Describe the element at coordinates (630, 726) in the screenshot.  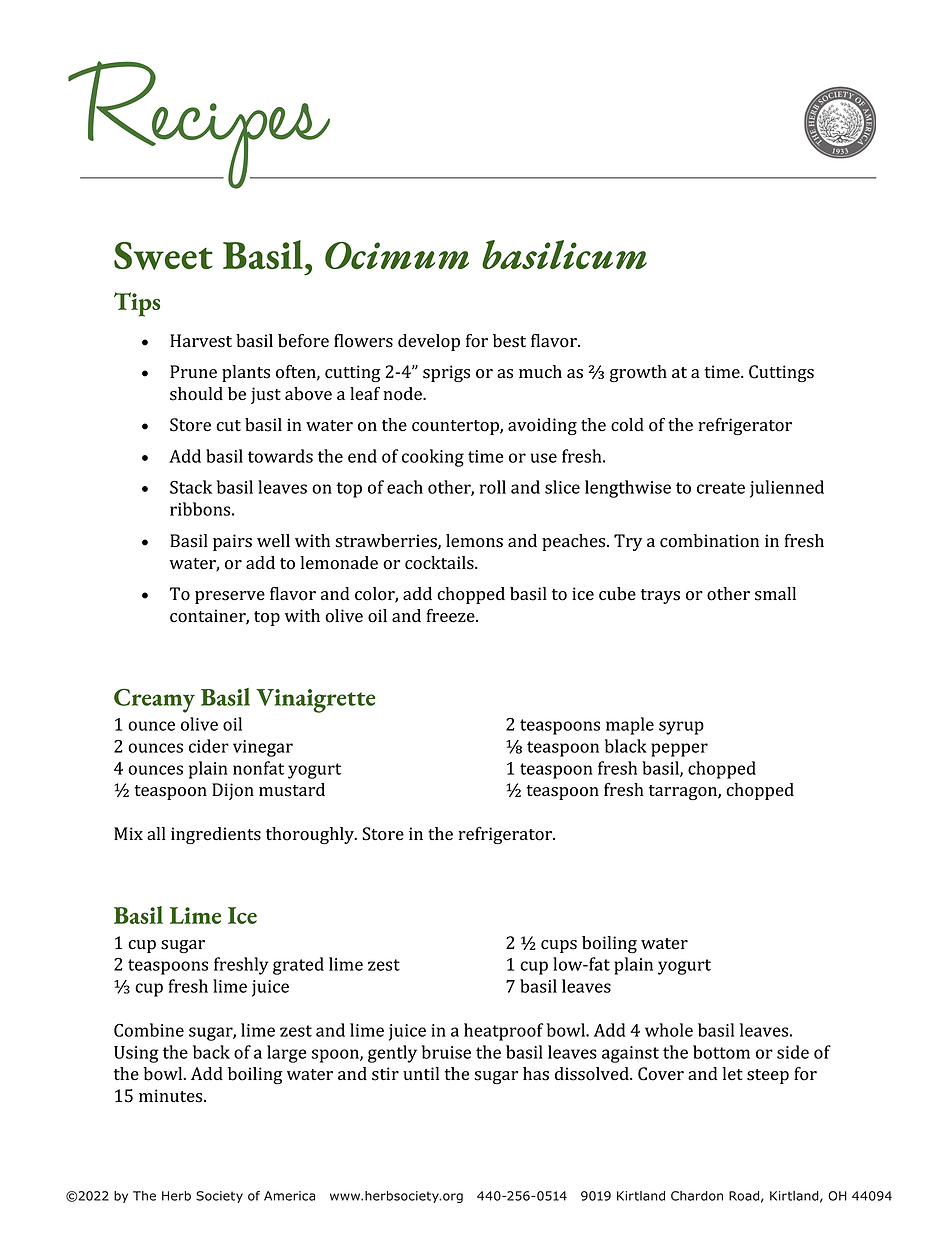
I see `maple` at that location.
